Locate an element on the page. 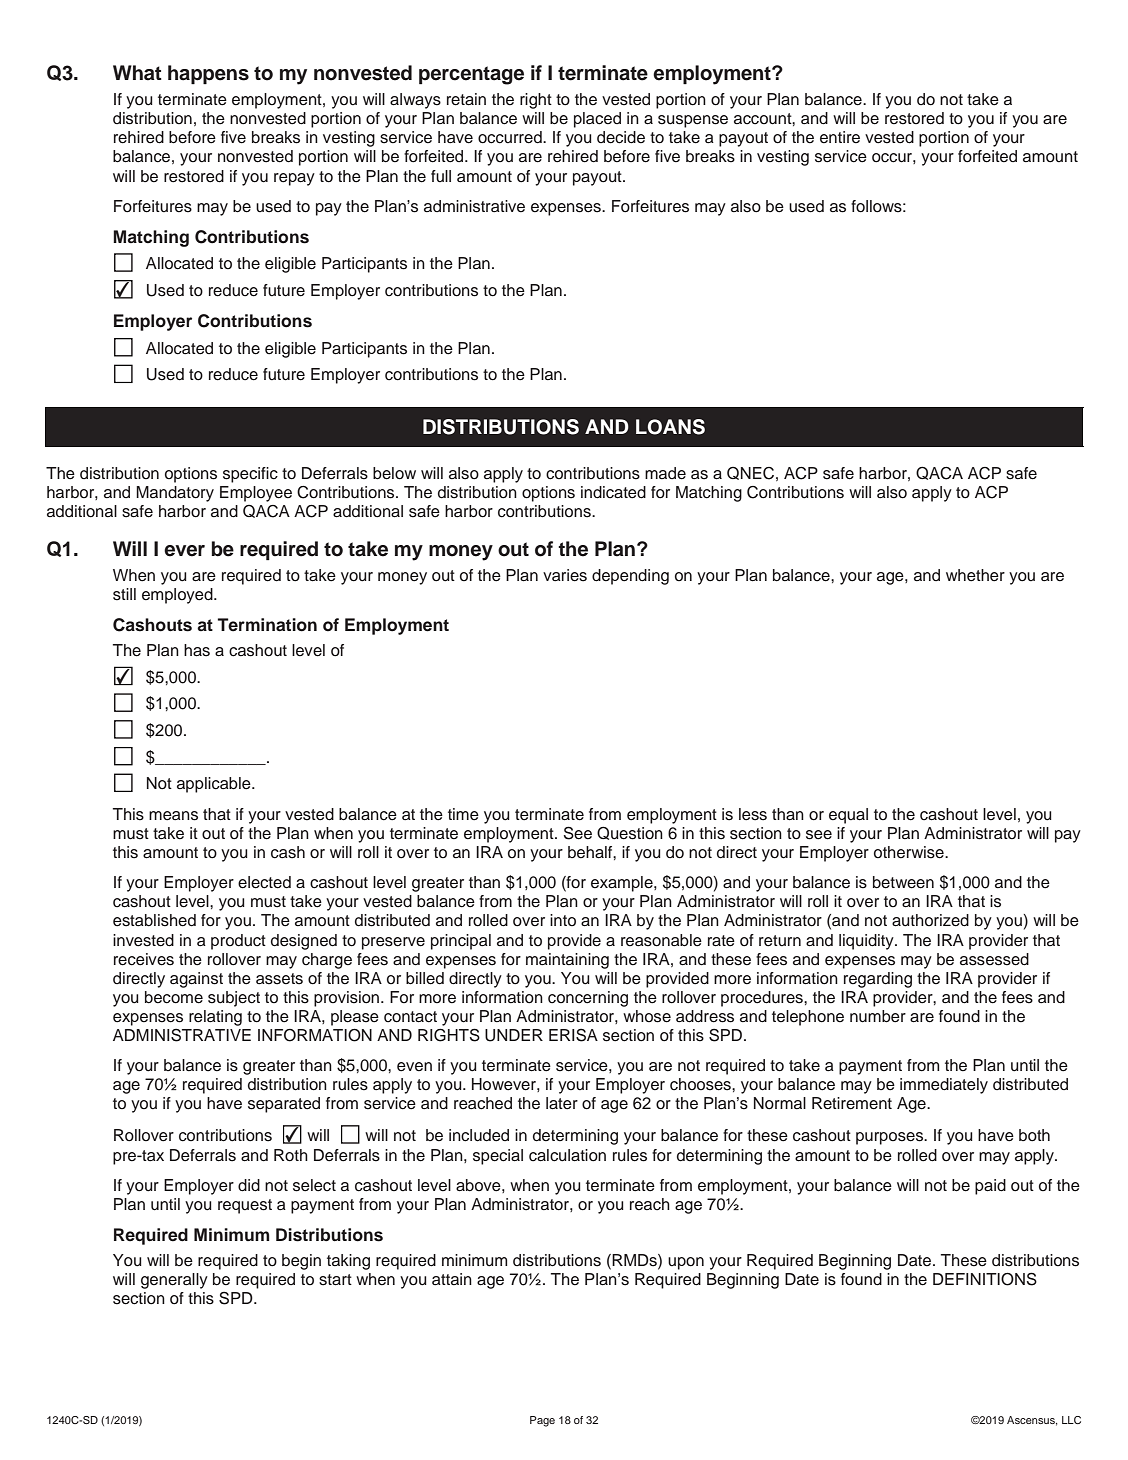 This page has width=1128, height=1460. placed is located at coordinates (597, 120).
